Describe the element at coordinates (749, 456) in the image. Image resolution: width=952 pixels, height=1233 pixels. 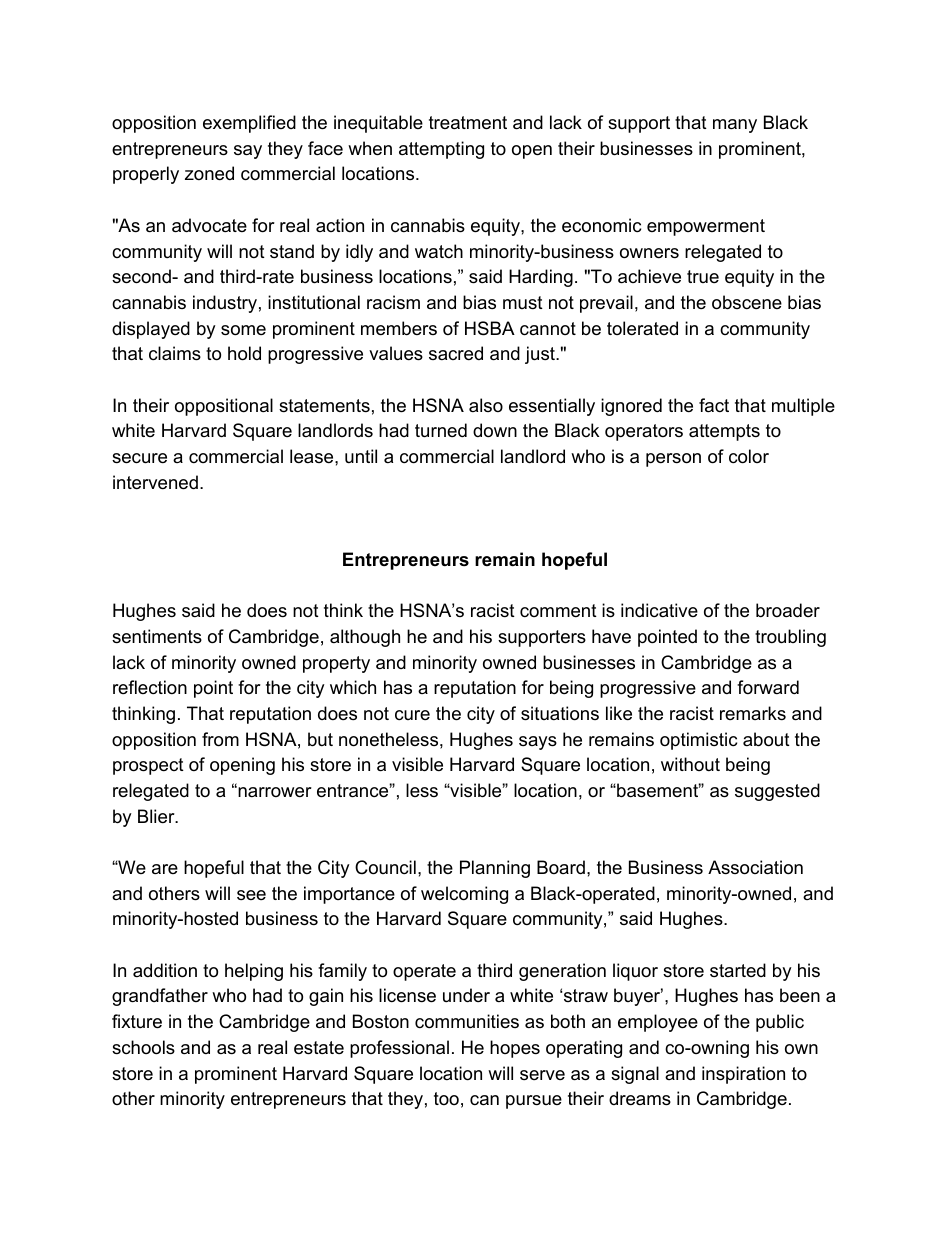
I see `color` at that location.
